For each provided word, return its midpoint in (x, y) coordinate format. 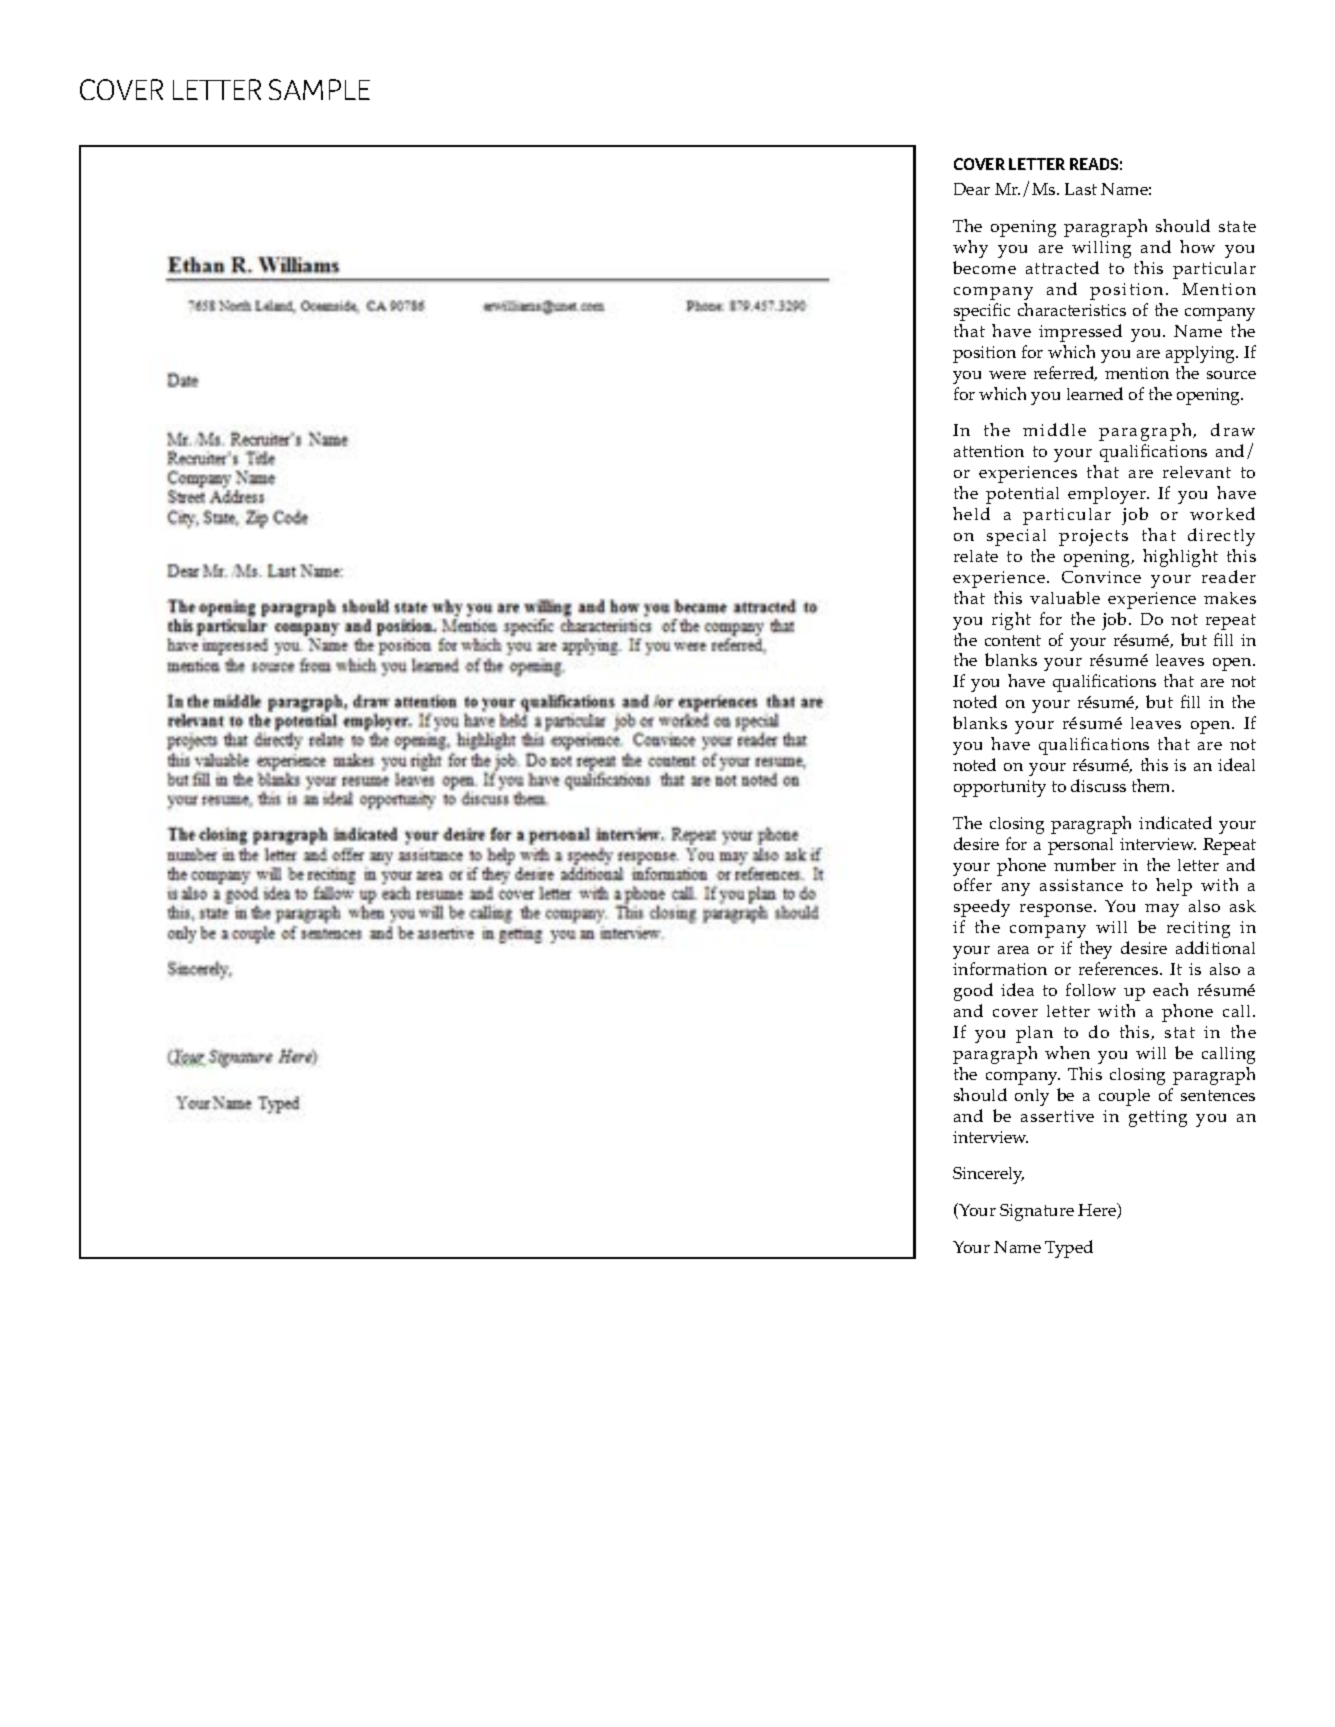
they (1096, 950)
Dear (972, 189)
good (973, 992)
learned (1095, 393)
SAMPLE (319, 89)
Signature (1037, 1212)
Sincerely (988, 1175)
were (1007, 375)
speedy (982, 908)
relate (976, 556)
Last (1081, 189)
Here (1098, 1211)
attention (989, 451)
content (1013, 640)
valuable (1065, 597)
